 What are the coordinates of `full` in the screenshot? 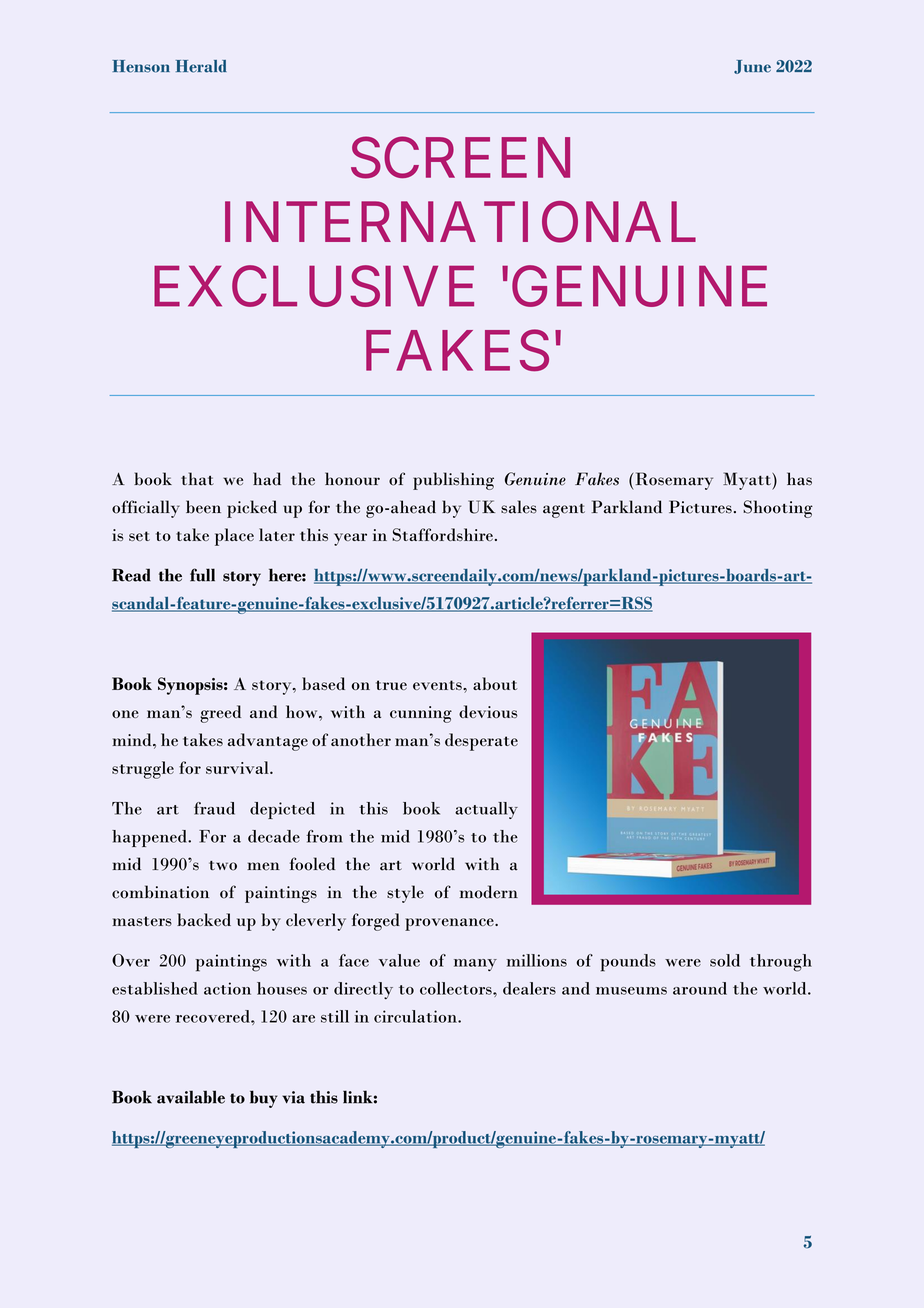 It's located at (202, 575).
